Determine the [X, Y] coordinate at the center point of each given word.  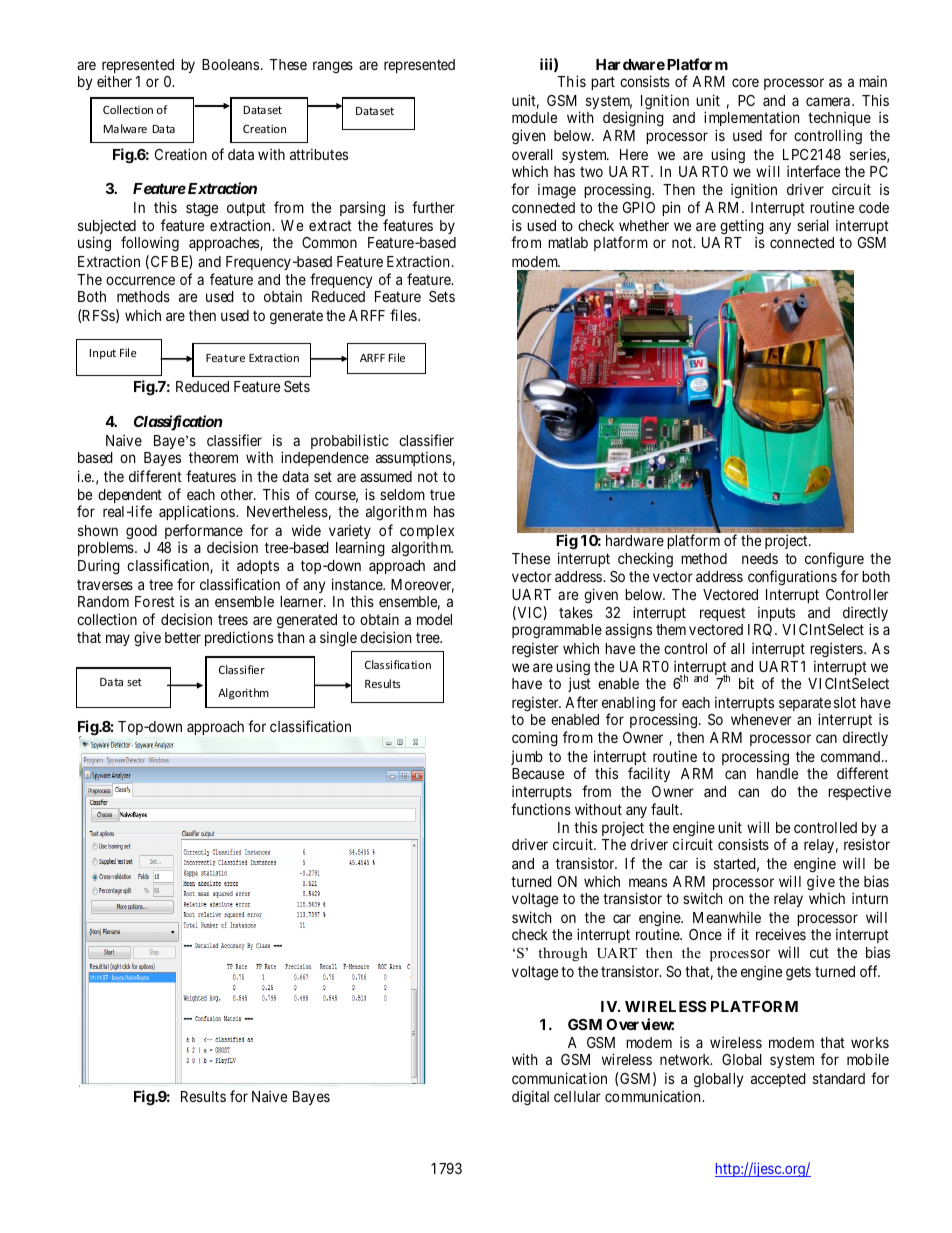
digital [530, 1098]
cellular [577, 1096]
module [534, 117]
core [745, 82]
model [434, 619]
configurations [792, 577]
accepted [778, 1080]
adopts [258, 567]
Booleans [230, 64]
